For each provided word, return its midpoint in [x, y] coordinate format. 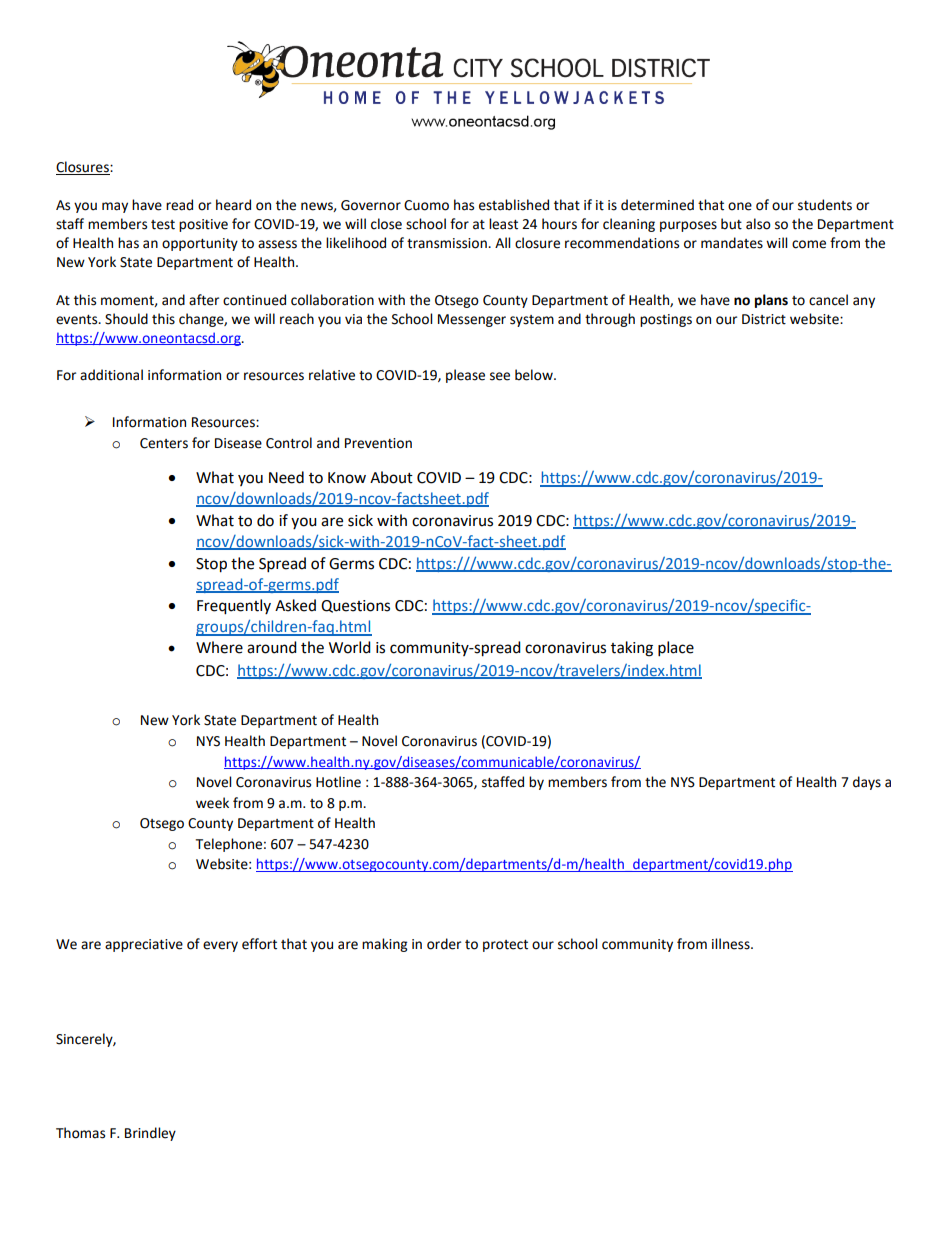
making [384, 945]
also [758, 224]
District [764, 319]
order [444, 944]
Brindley [150, 1134]
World [350, 647]
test [163, 225]
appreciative [144, 945]
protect [505, 946]
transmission [448, 243]
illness [732, 944]
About [391, 477]
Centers [164, 443]
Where [219, 647]
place [676, 649]
